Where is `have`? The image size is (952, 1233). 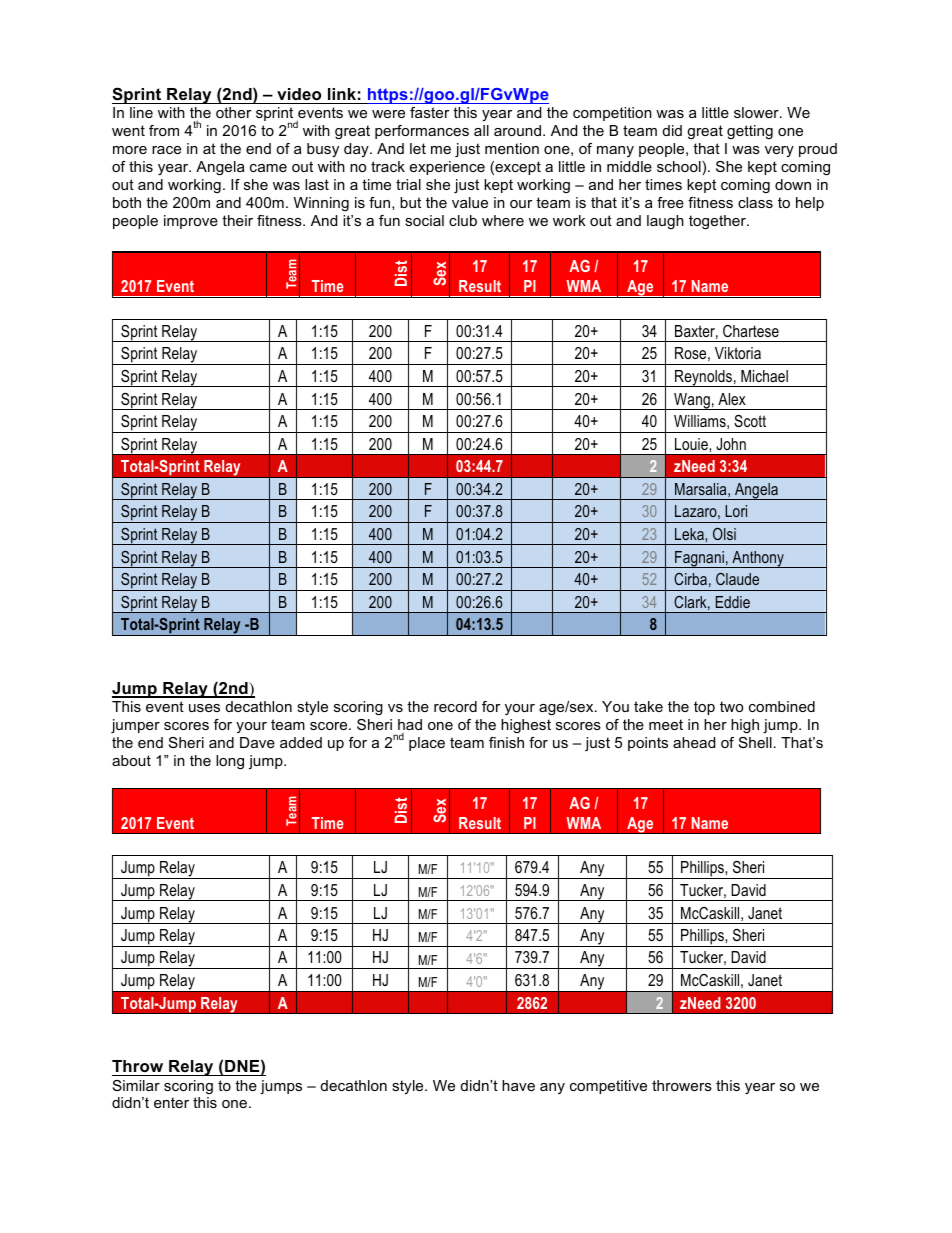
have is located at coordinates (518, 1085).
